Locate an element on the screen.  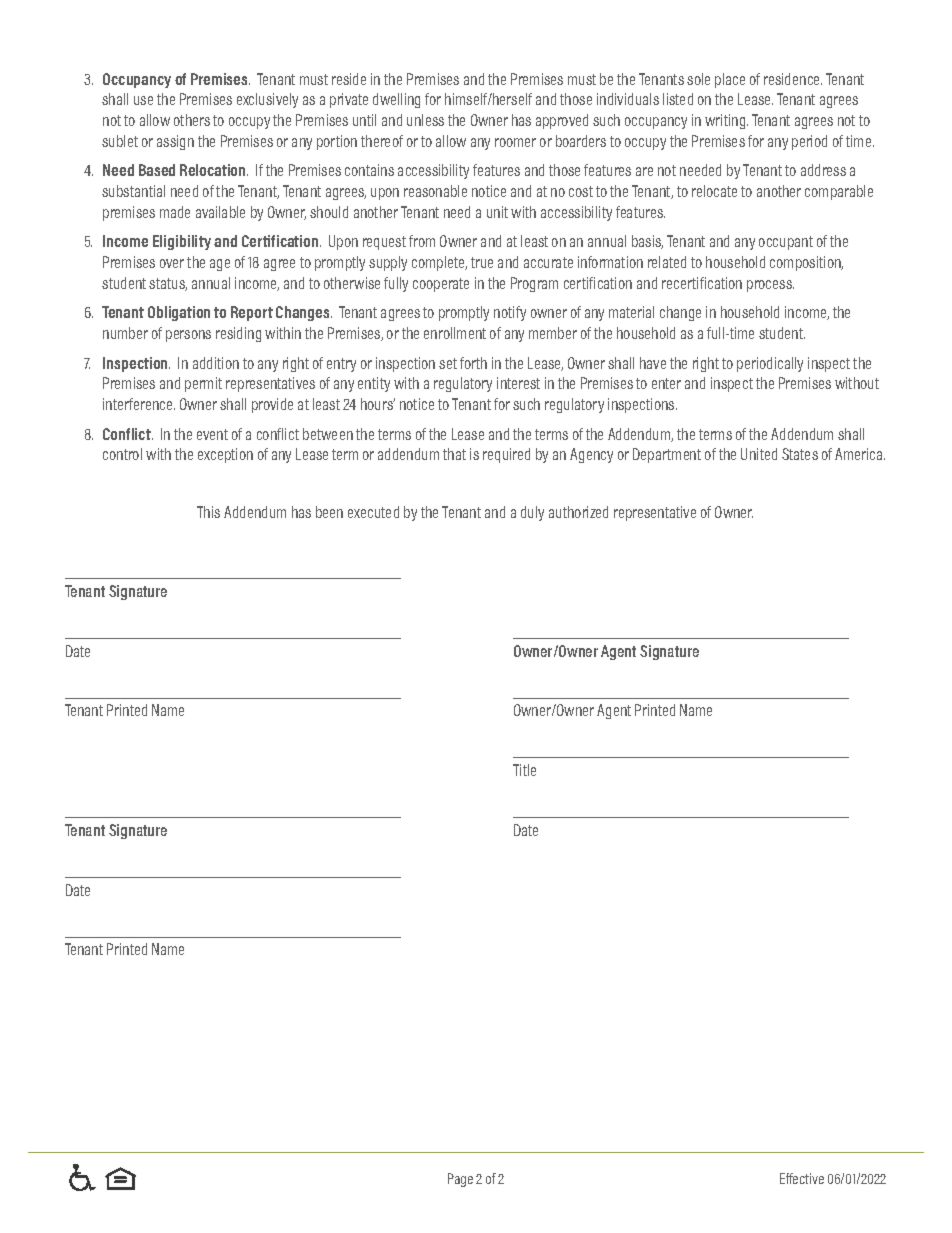
unless is located at coordinates (425, 120).
